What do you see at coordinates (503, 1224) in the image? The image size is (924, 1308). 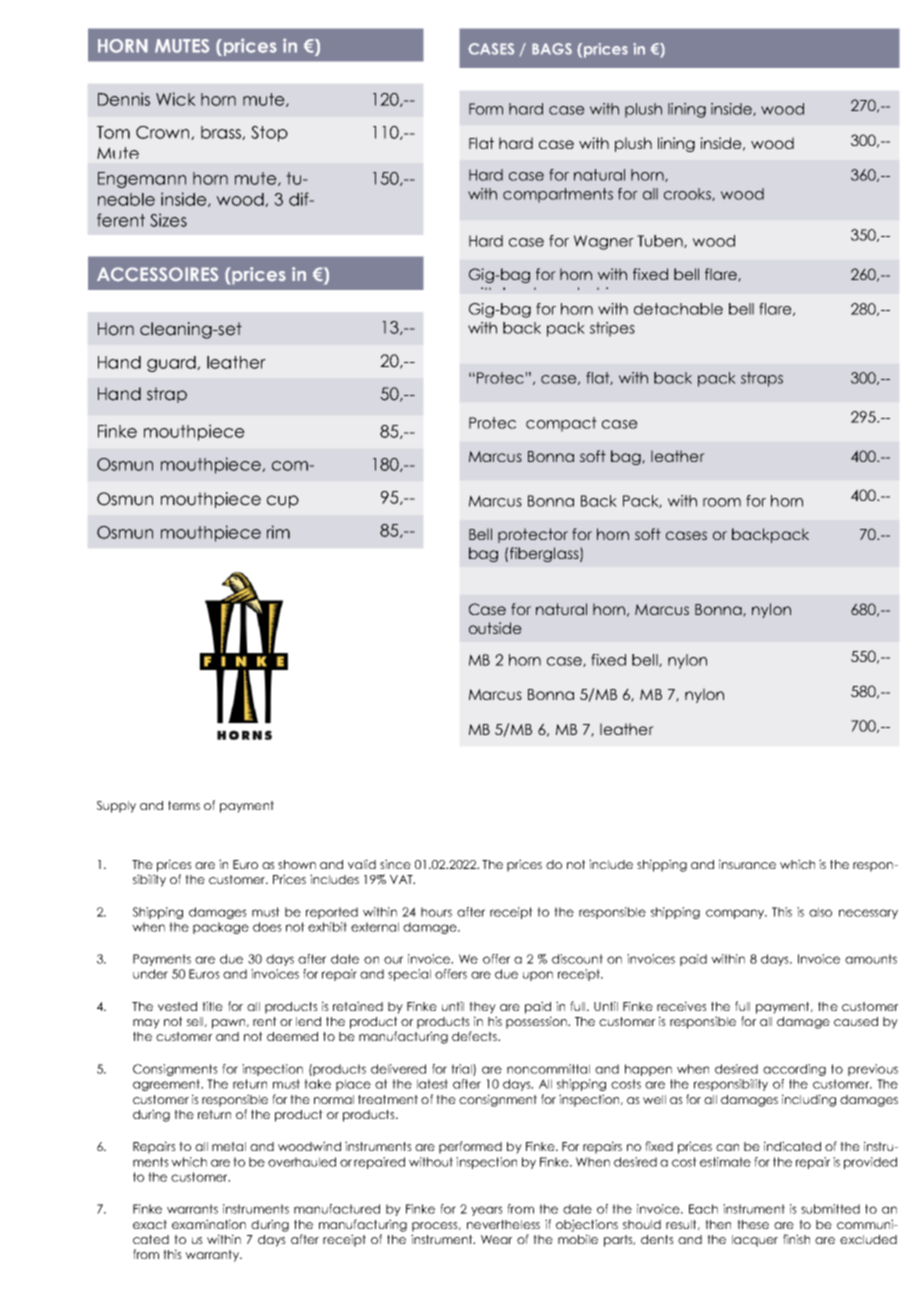 I see `nevertheless` at bounding box center [503, 1224].
